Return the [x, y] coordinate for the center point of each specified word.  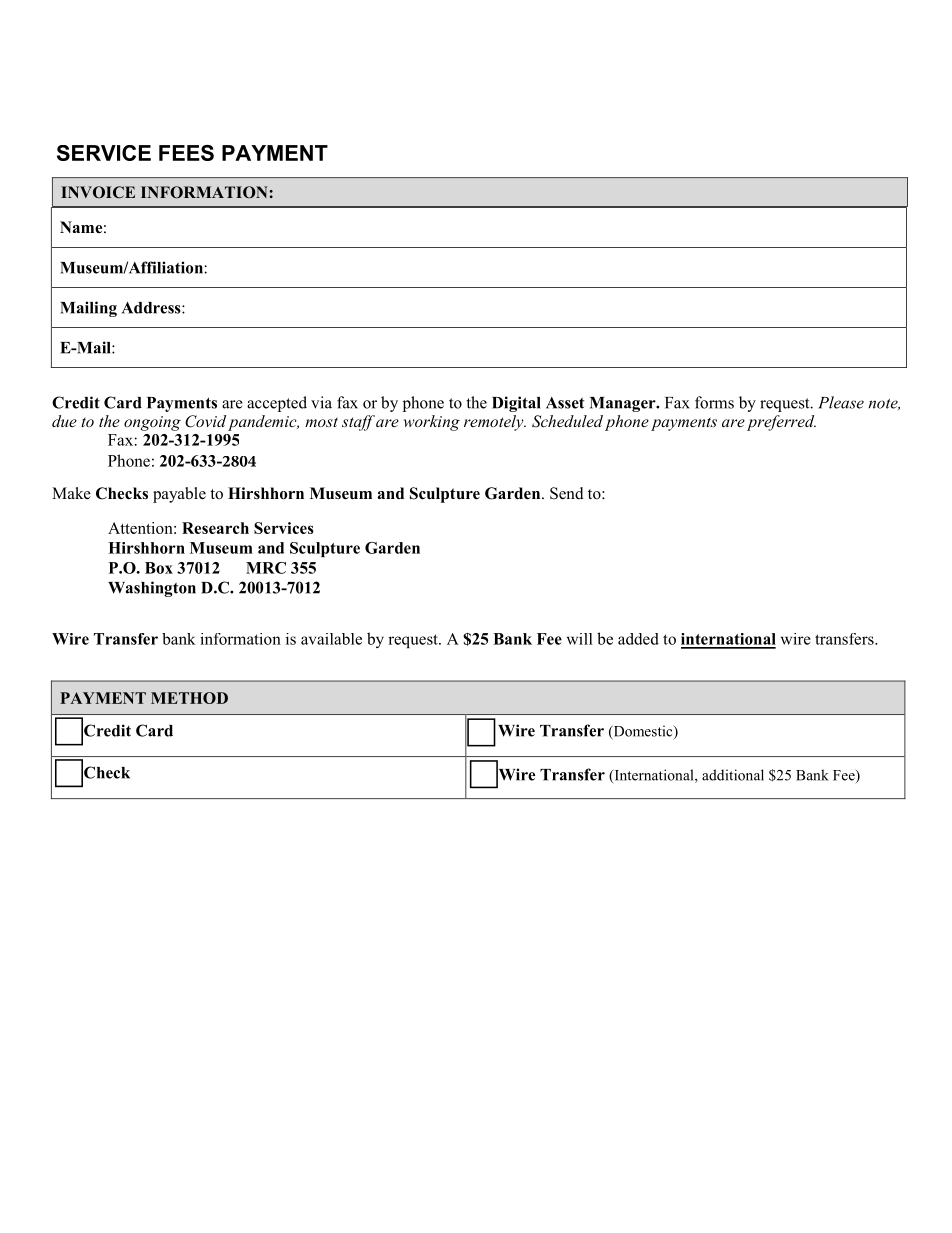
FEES [186, 153]
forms [714, 402]
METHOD [189, 698]
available [331, 639]
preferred [781, 423]
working [432, 423]
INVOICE [98, 192]
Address [152, 308]
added [638, 639]
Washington [152, 589]
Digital [516, 404]
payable [179, 495]
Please [841, 402]
